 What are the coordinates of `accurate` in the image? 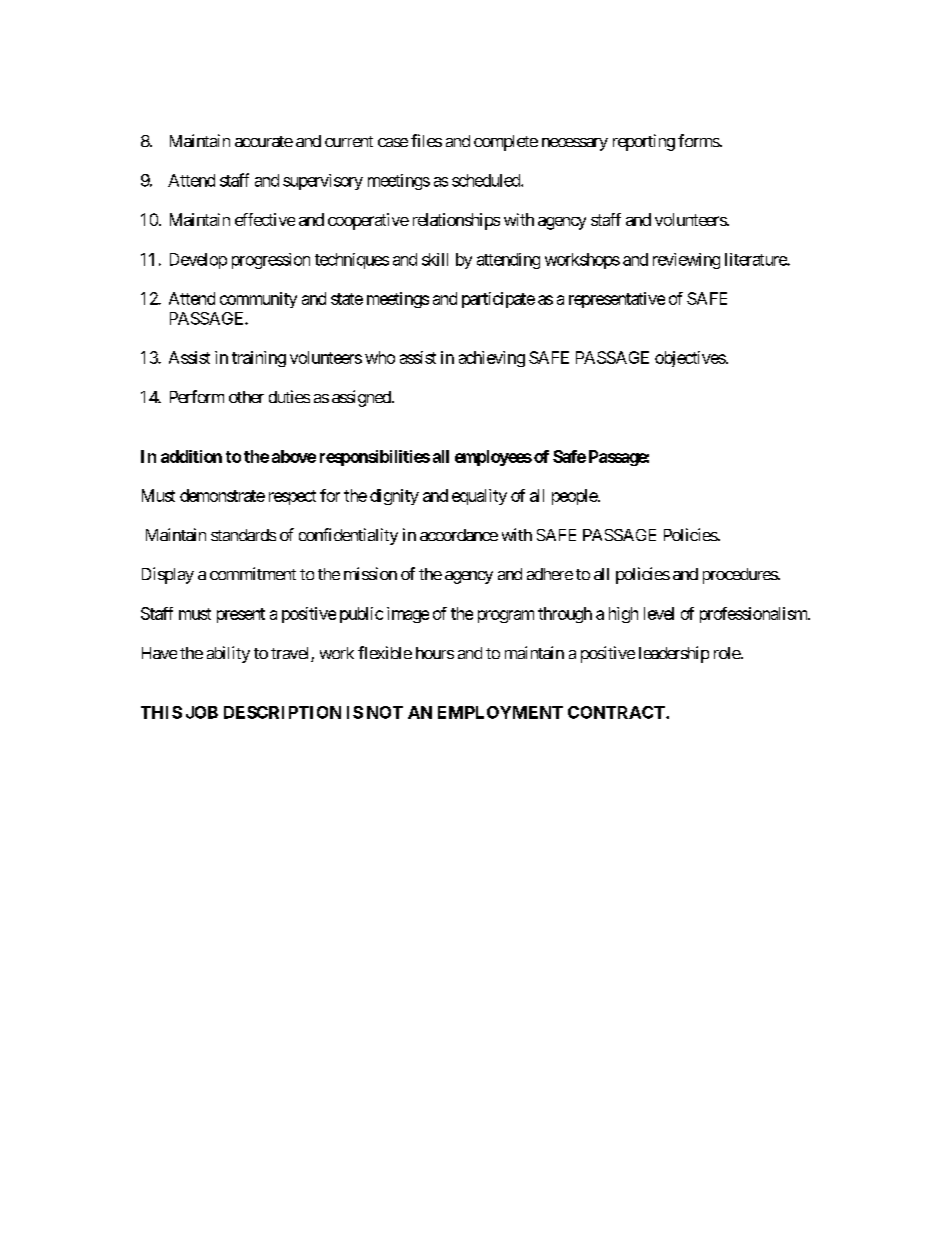 It's located at (264, 141).
